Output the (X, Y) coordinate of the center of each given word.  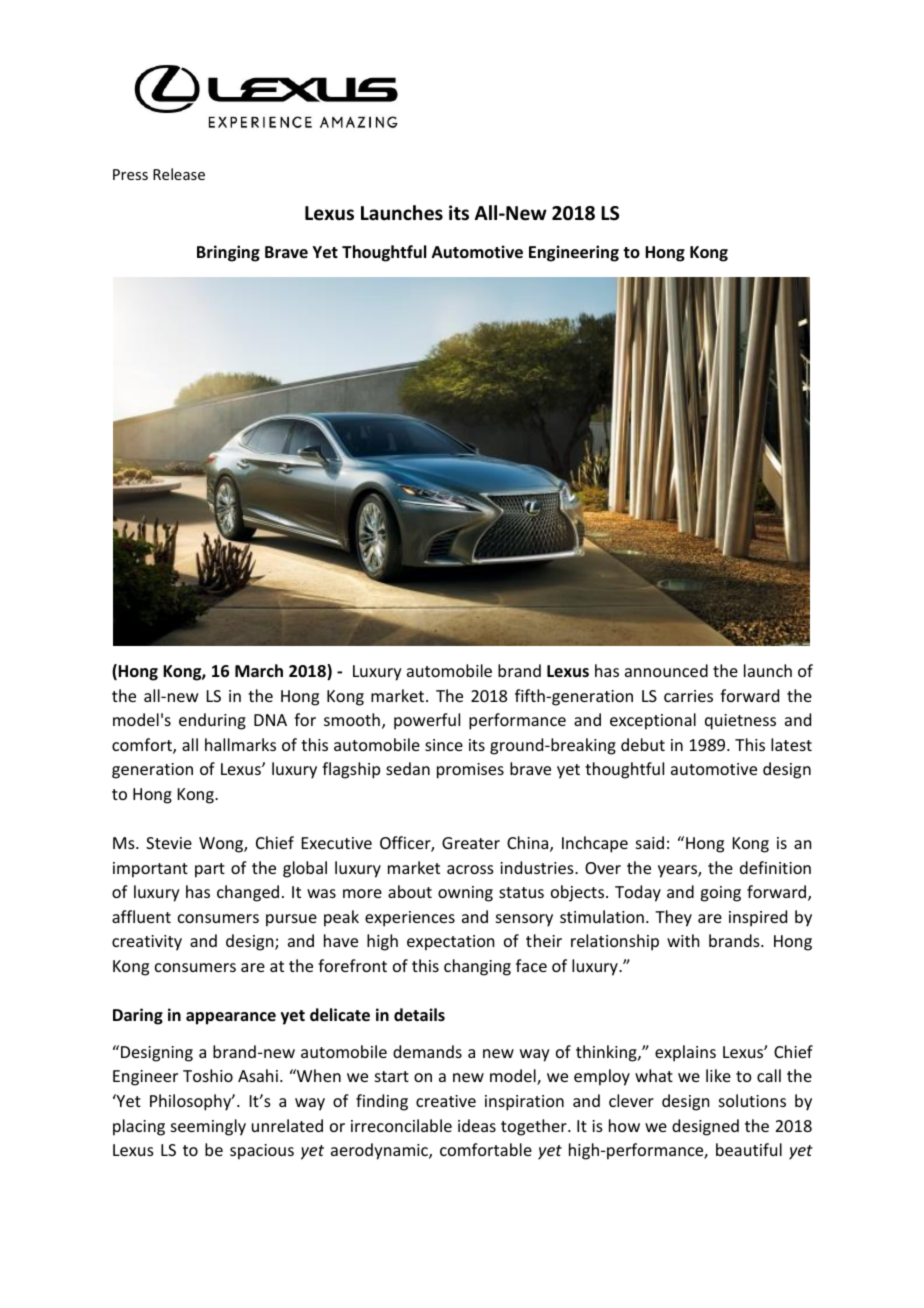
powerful (427, 721)
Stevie (169, 843)
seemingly (208, 1127)
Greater (471, 843)
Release (179, 174)
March (259, 670)
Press (130, 174)
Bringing (228, 253)
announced (666, 670)
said (650, 842)
